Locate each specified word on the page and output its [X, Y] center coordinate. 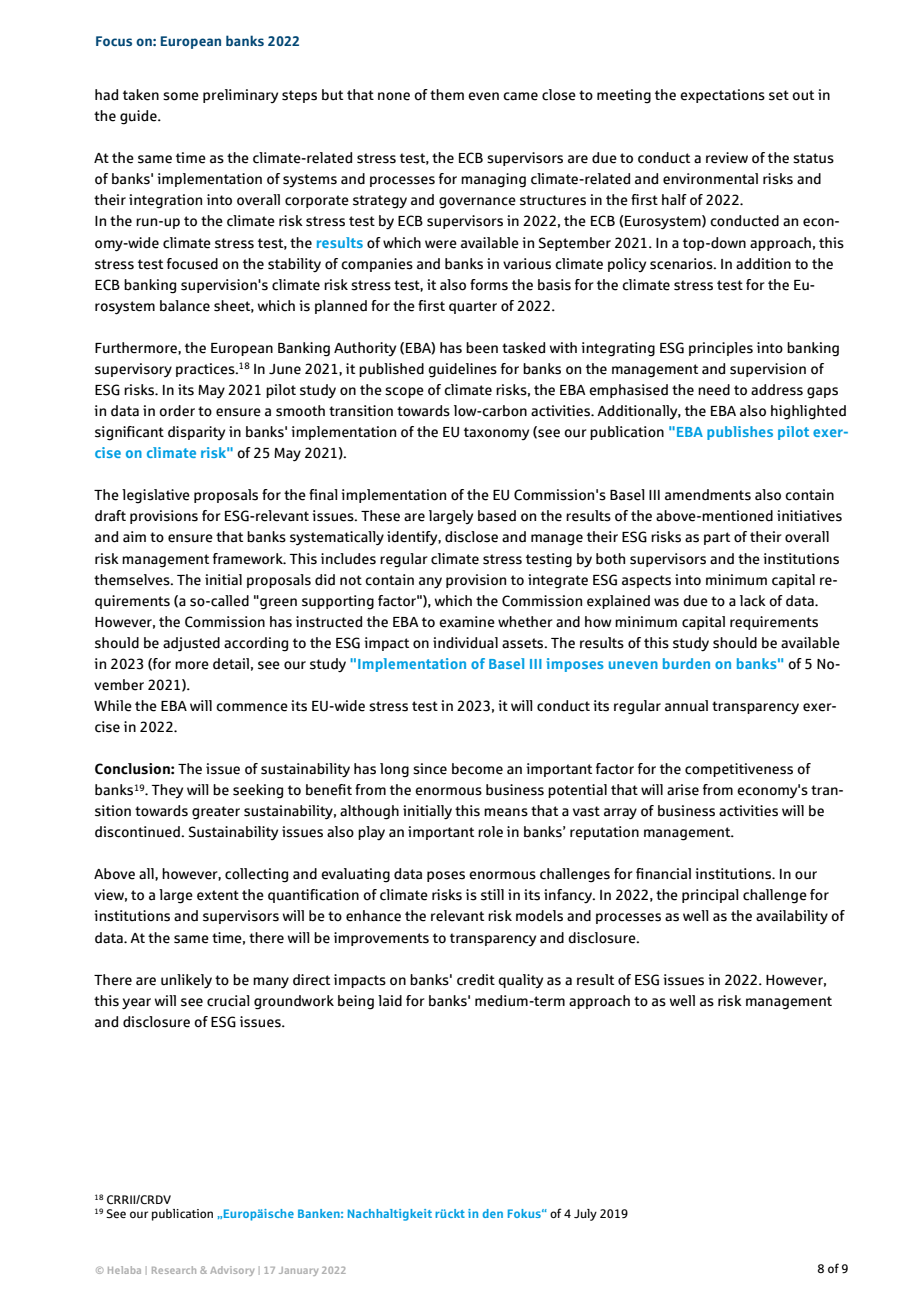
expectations [722, 96]
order [177, 411]
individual [465, 643]
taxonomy [496, 433]
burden [686, 663]
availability [792, 917]
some [181, 96]
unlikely [186, 981]
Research [174, 1270]
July [585, 1215]
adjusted [191, 644]
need [714, 390]
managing [493, 180]
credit [476, 980]
